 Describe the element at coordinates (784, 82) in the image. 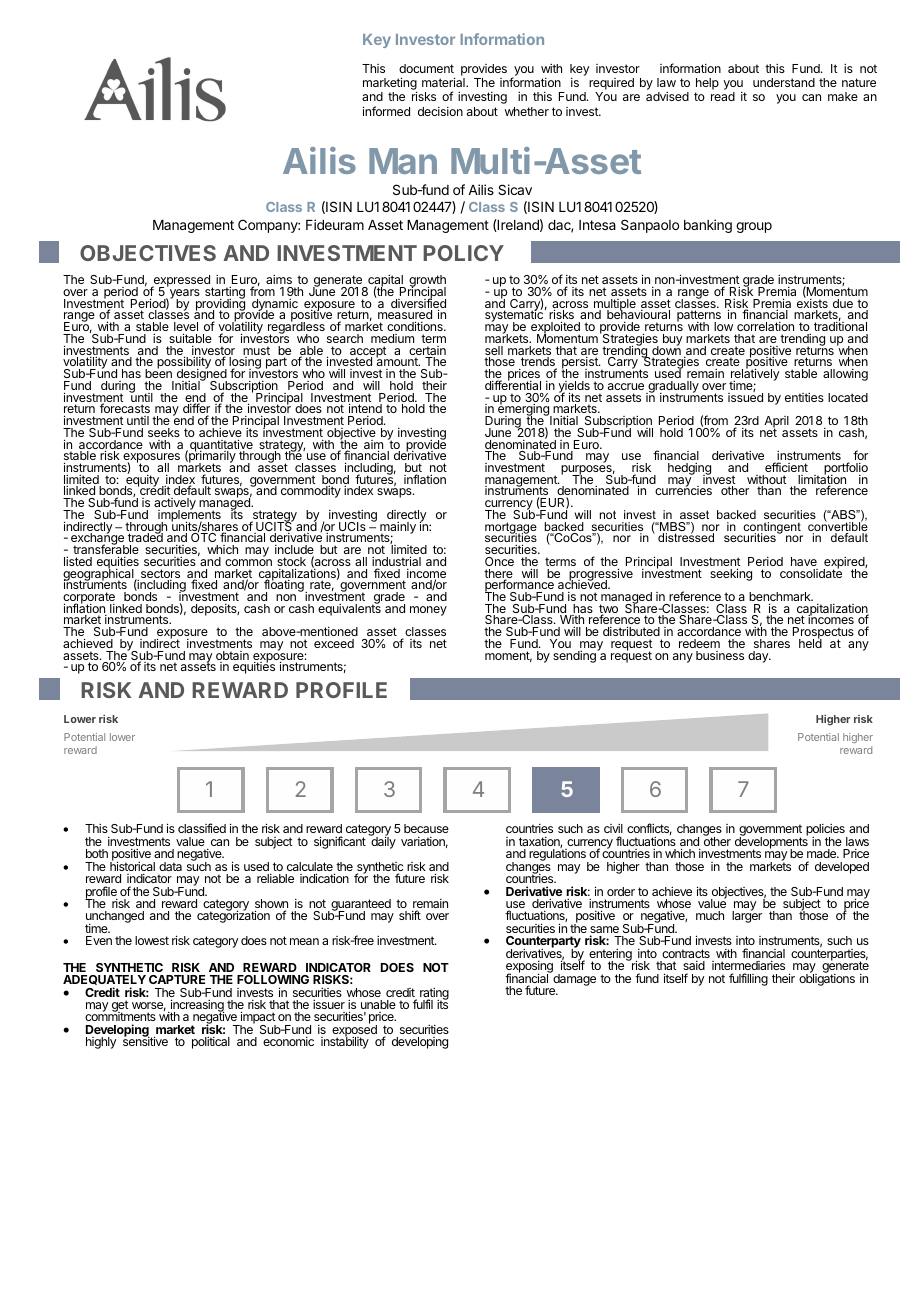

I see `understand` at that location.
